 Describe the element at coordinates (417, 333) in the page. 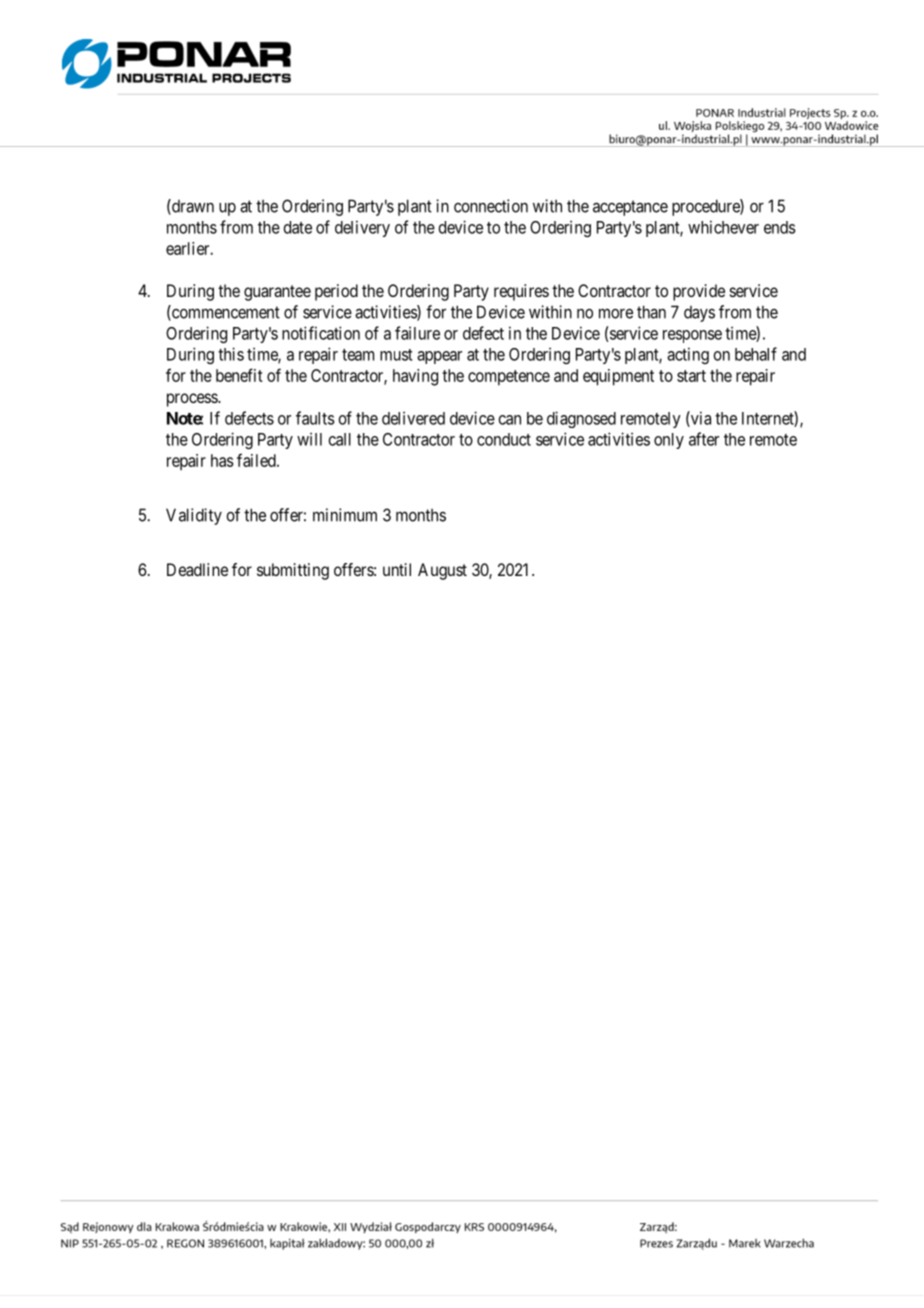

I see `failure` at that location.
